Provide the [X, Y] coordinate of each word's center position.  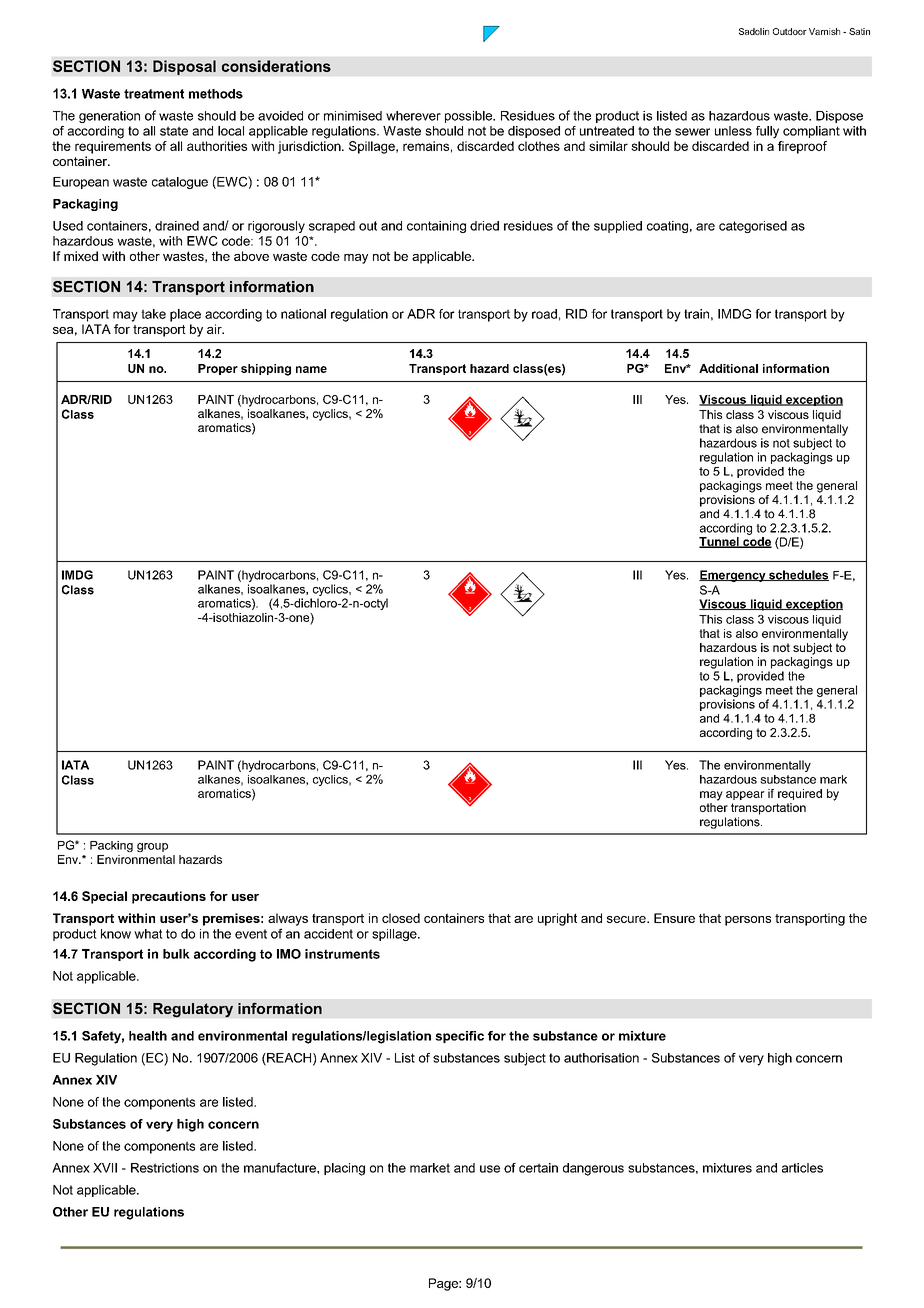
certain [538, 1168]
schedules [798, 575]
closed [401, 918]
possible [469, 117]
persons [748, 921]
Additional [728, 368]
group [152, 847]
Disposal [184, 67]
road [544, 314]
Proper [218, 369]
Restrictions [165, 1168]
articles [802, 1168]
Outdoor [790, 31]
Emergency [733, 576]
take [153, 314]
